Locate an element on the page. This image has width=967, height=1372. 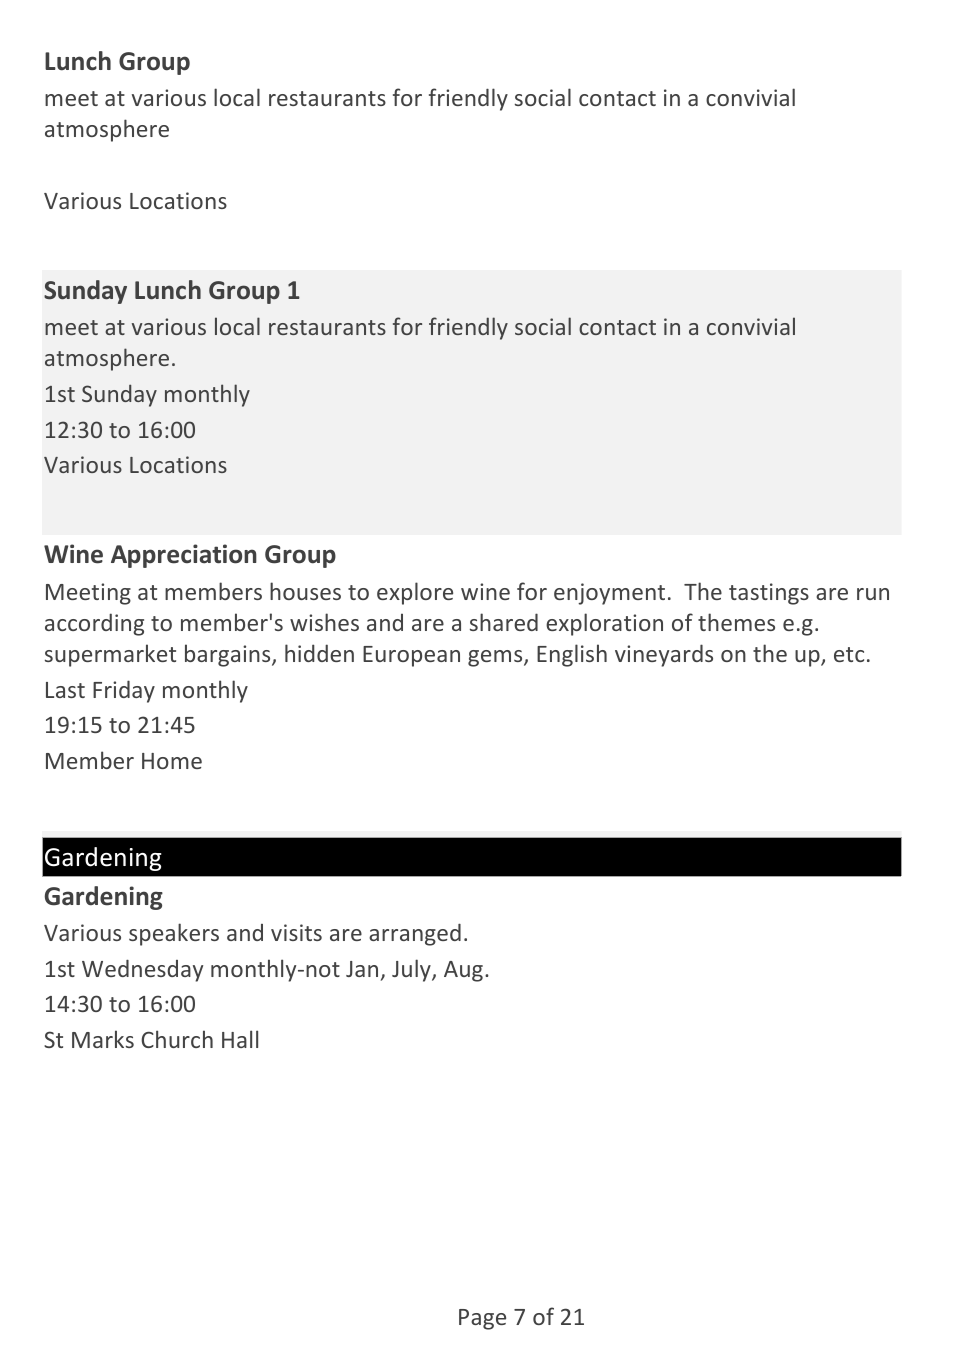
gems is located at coordinates (496, 658).
